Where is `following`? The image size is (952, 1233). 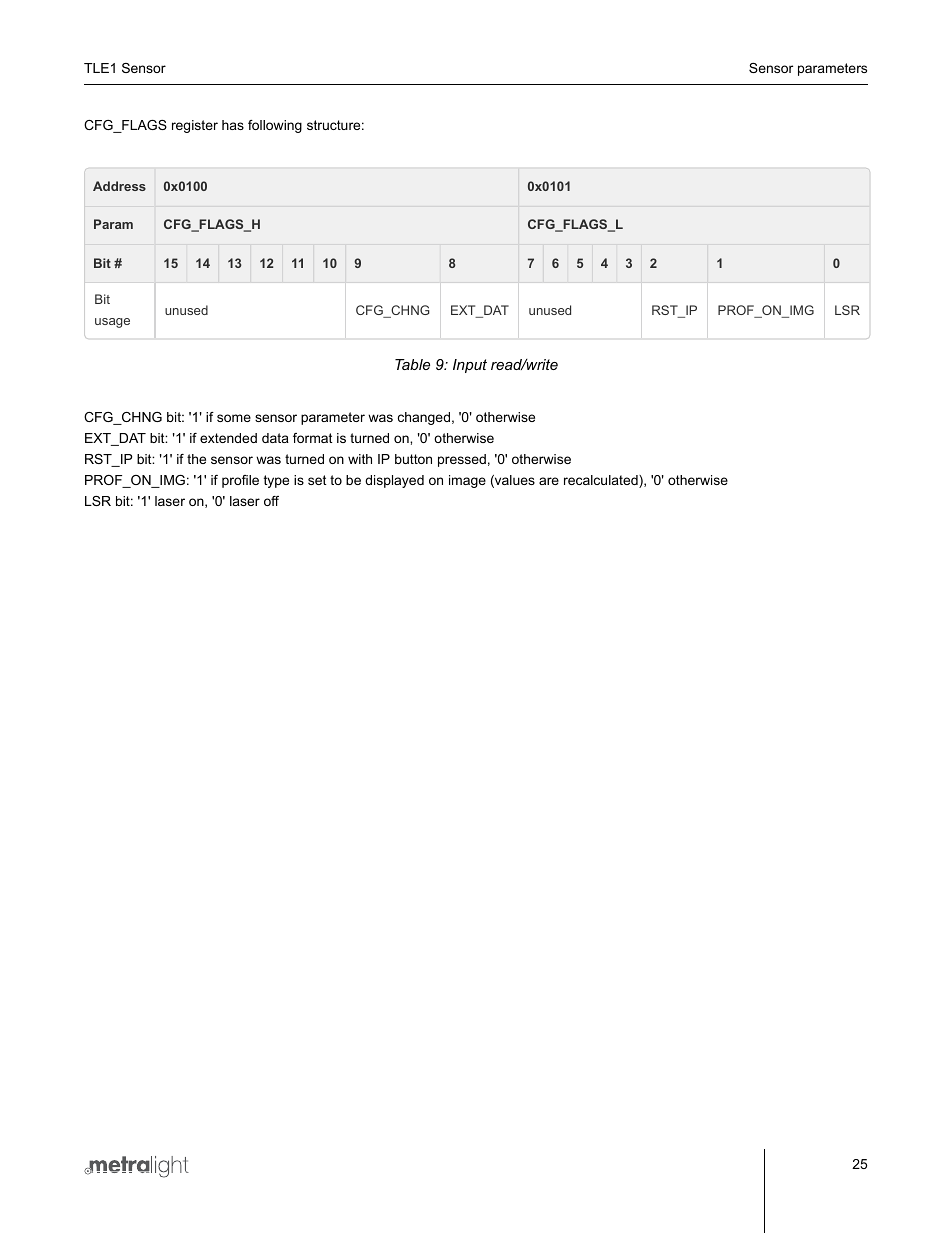 following is located at coordinates (275, 126).
